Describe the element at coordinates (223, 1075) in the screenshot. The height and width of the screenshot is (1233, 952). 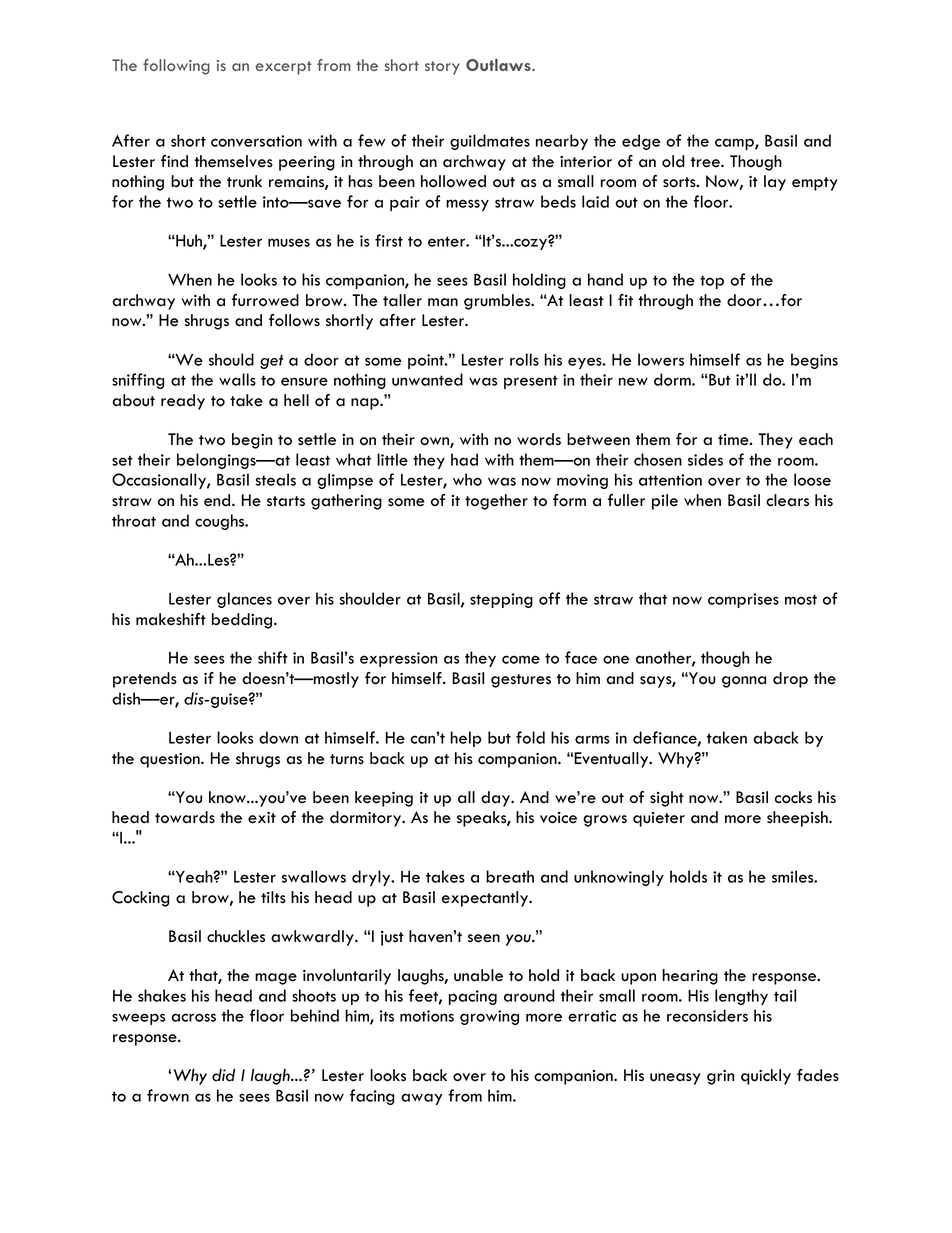
I see `did` at that location.
